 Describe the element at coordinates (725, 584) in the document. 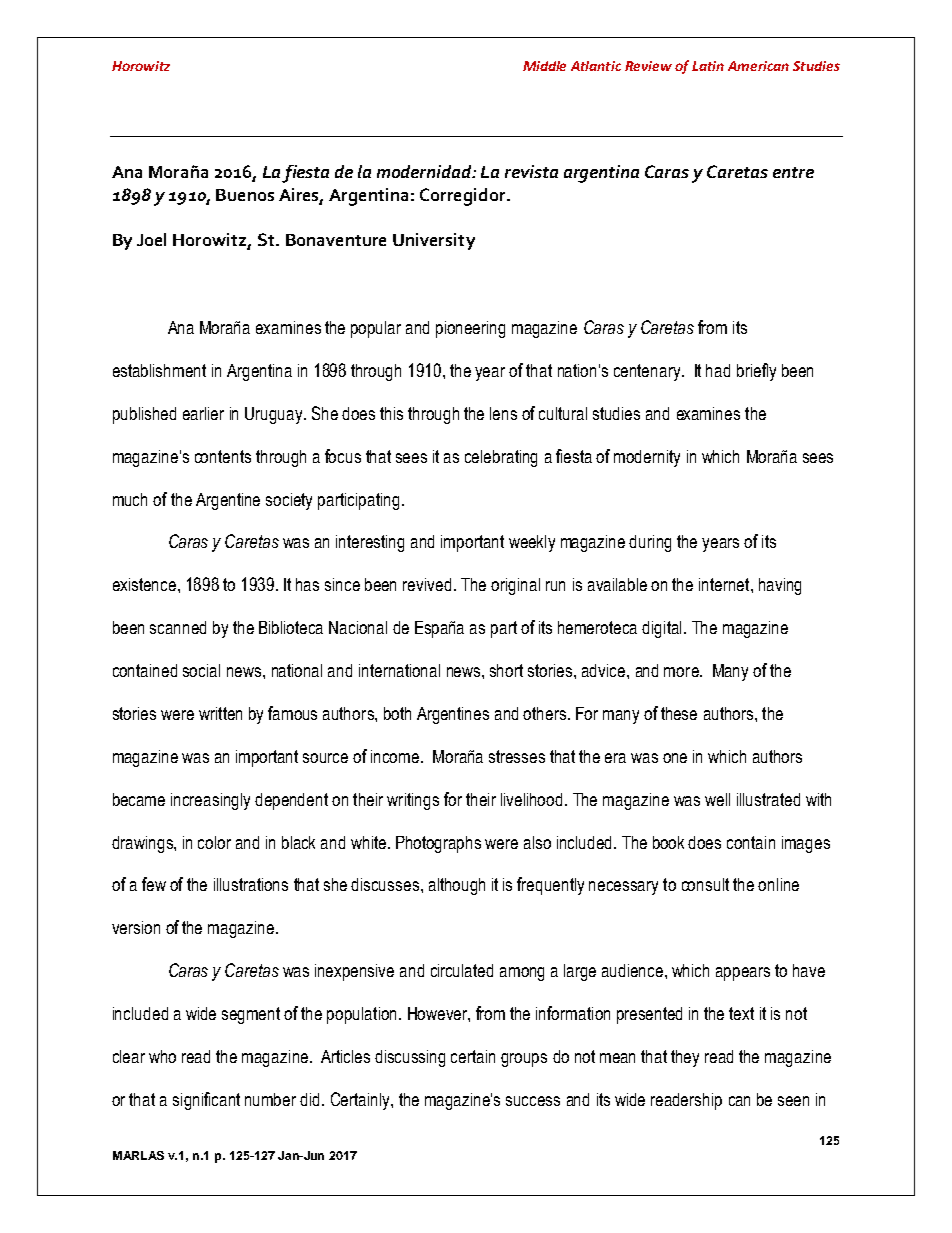

I see `internet` at that location.
